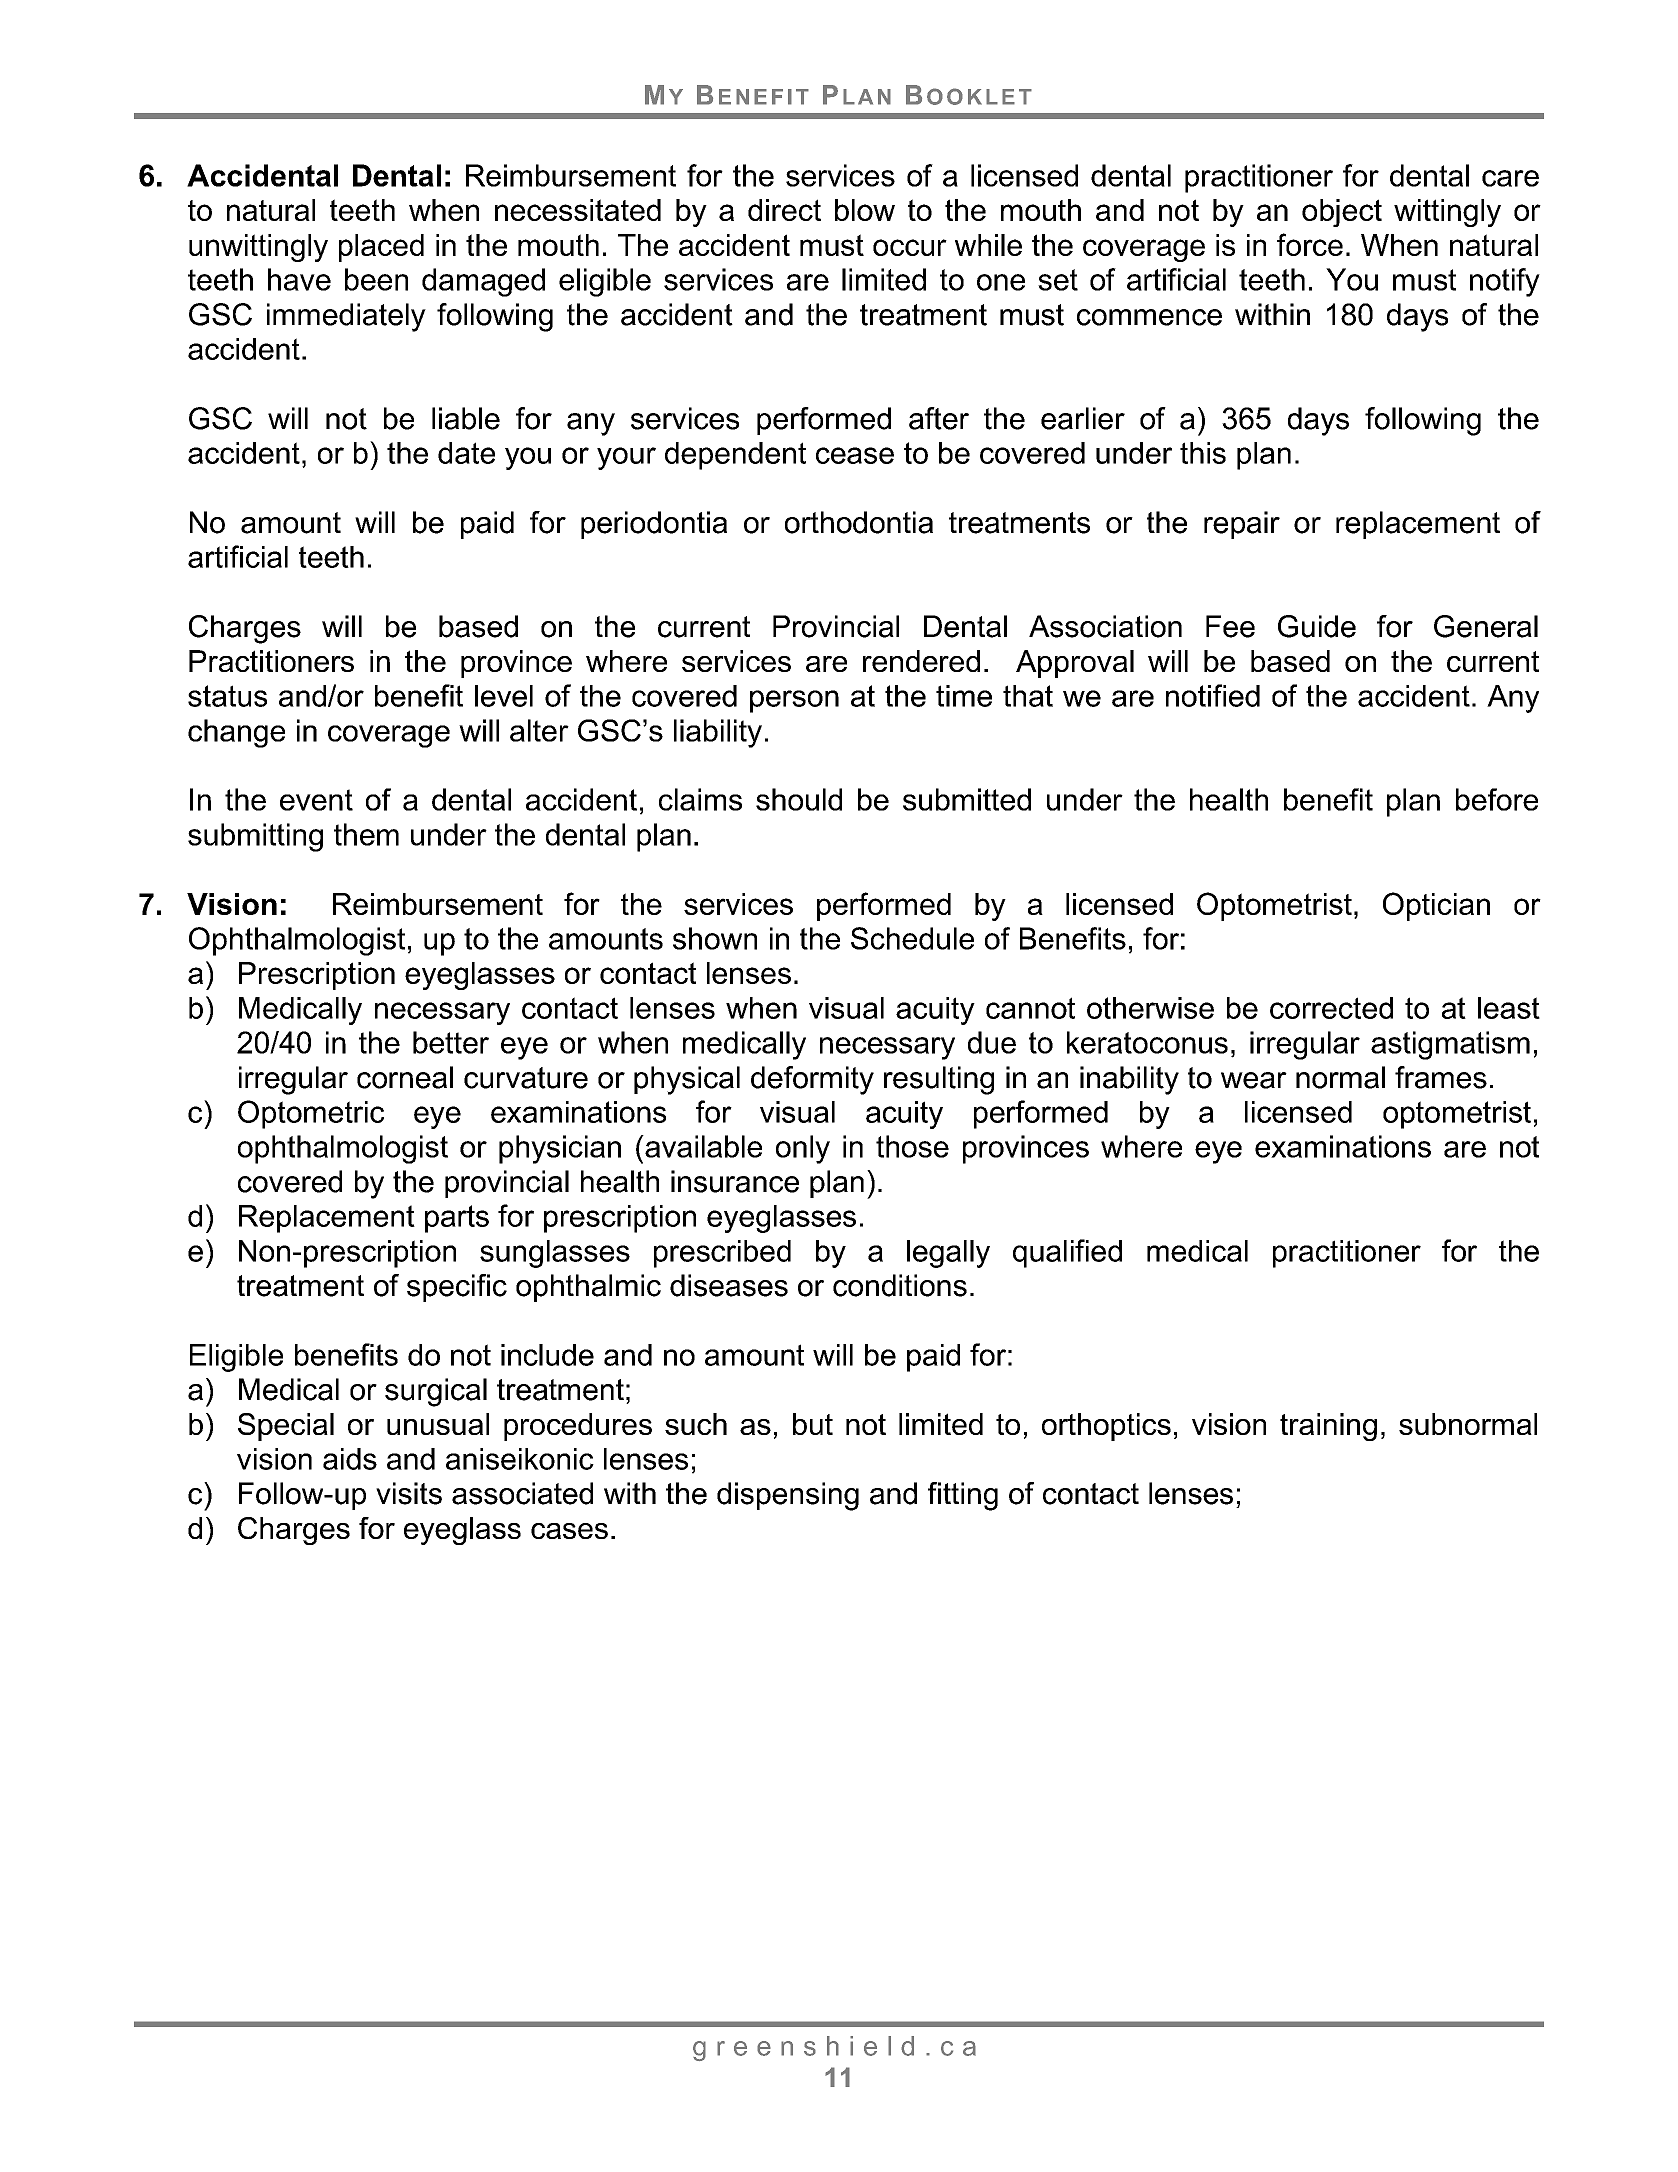 The image size is (1678, 2172). I want to click on deformity, so click(812, 1080).
